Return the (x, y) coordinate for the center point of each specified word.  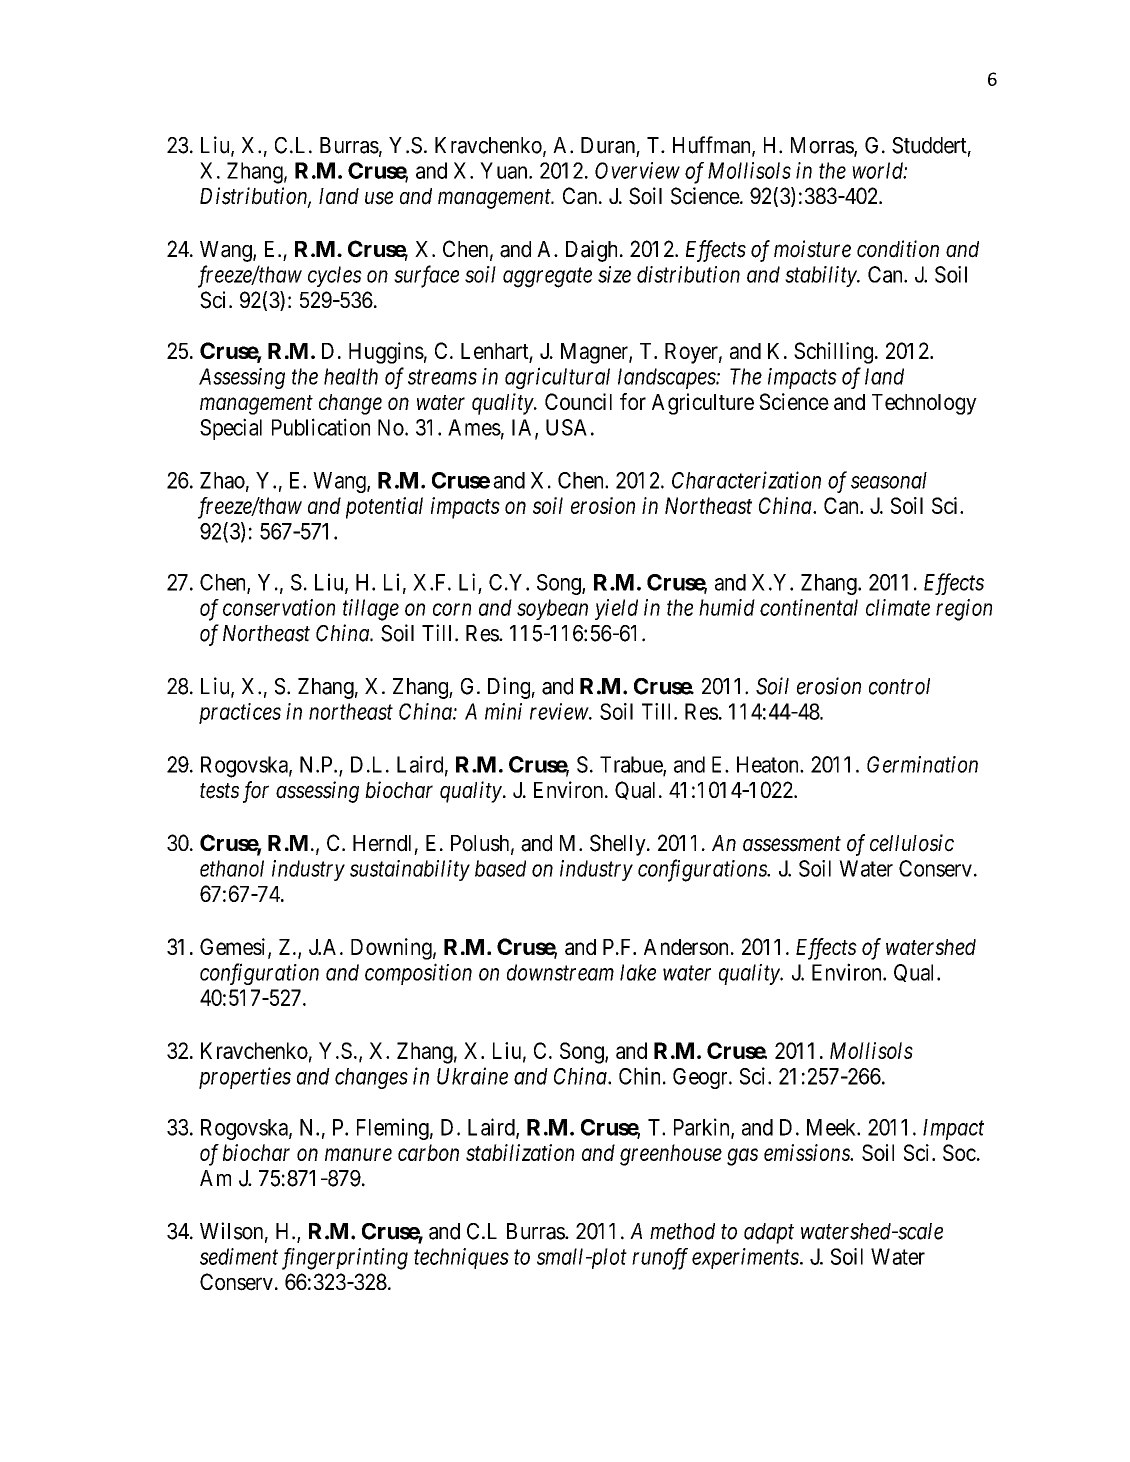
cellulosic (912, 843)
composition (418, 974)
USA (566, 427)
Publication (321, 427)
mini (503, 711)
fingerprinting (345, 1259)
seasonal (889, 480)
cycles (335, 276)
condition (898, 249)
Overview (637, 170)
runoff (660, 1259)
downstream (560, 972)
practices (240, 713)
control (899, 686)
